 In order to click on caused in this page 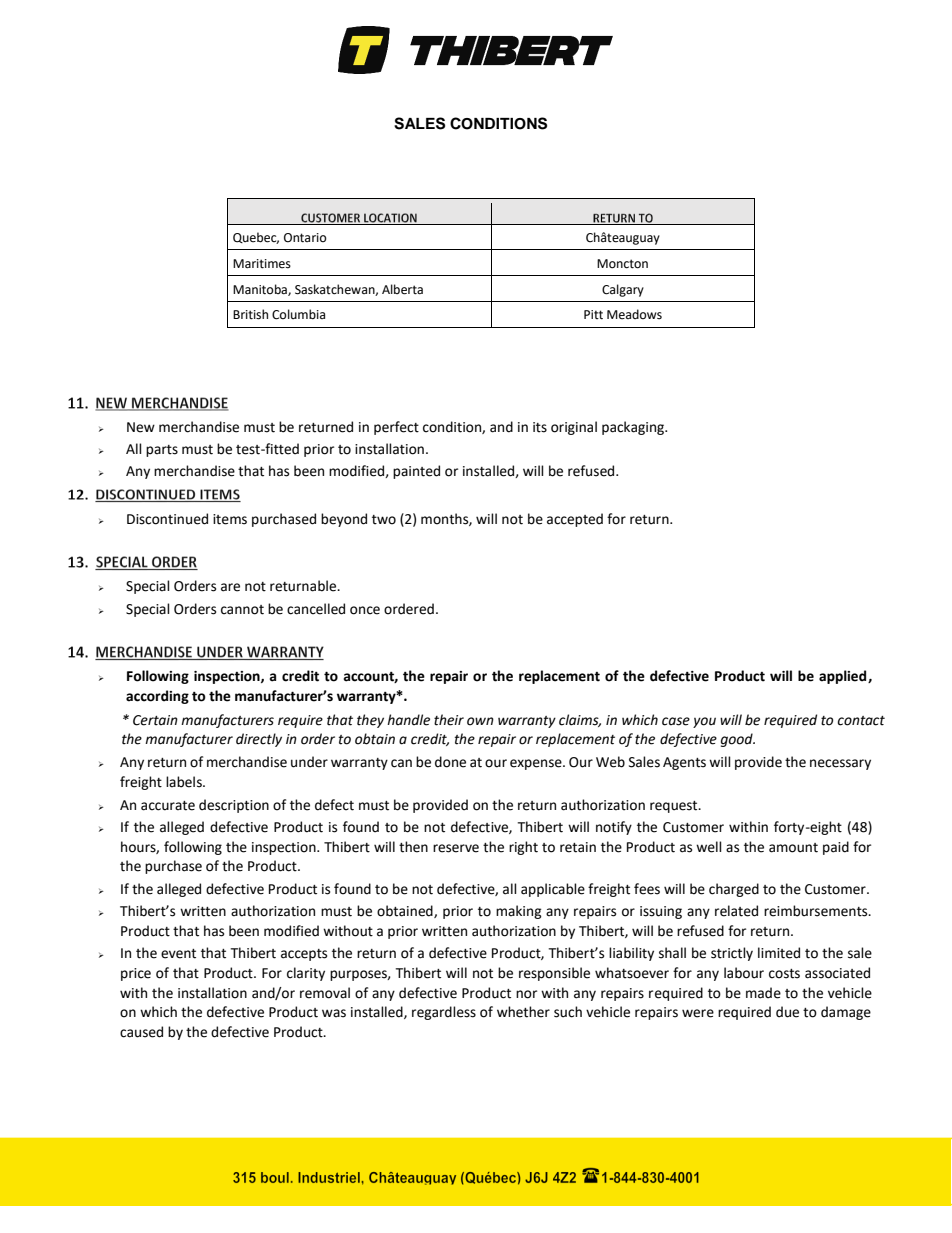, I will do `click(141, 1032)`.
